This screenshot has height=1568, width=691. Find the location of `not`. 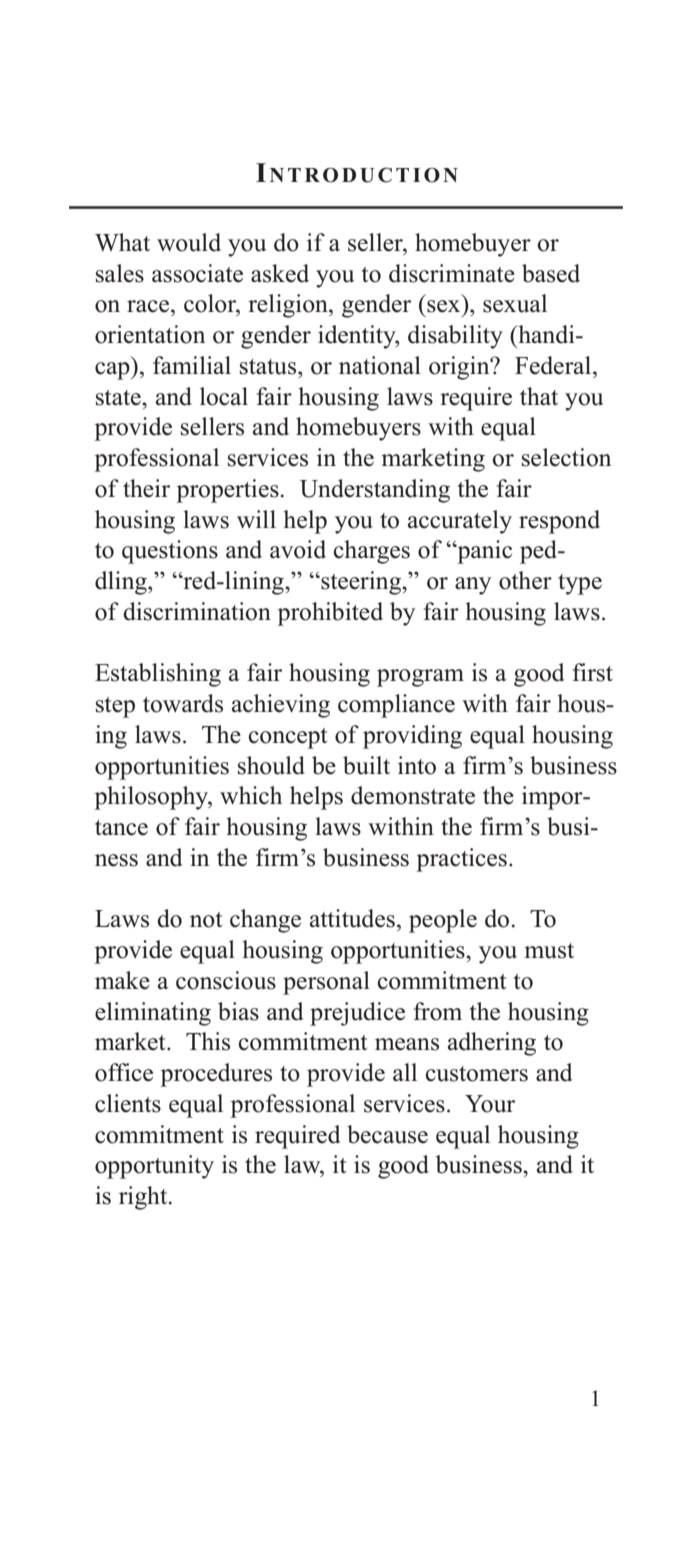

not is located at coordinates (206, 920).
